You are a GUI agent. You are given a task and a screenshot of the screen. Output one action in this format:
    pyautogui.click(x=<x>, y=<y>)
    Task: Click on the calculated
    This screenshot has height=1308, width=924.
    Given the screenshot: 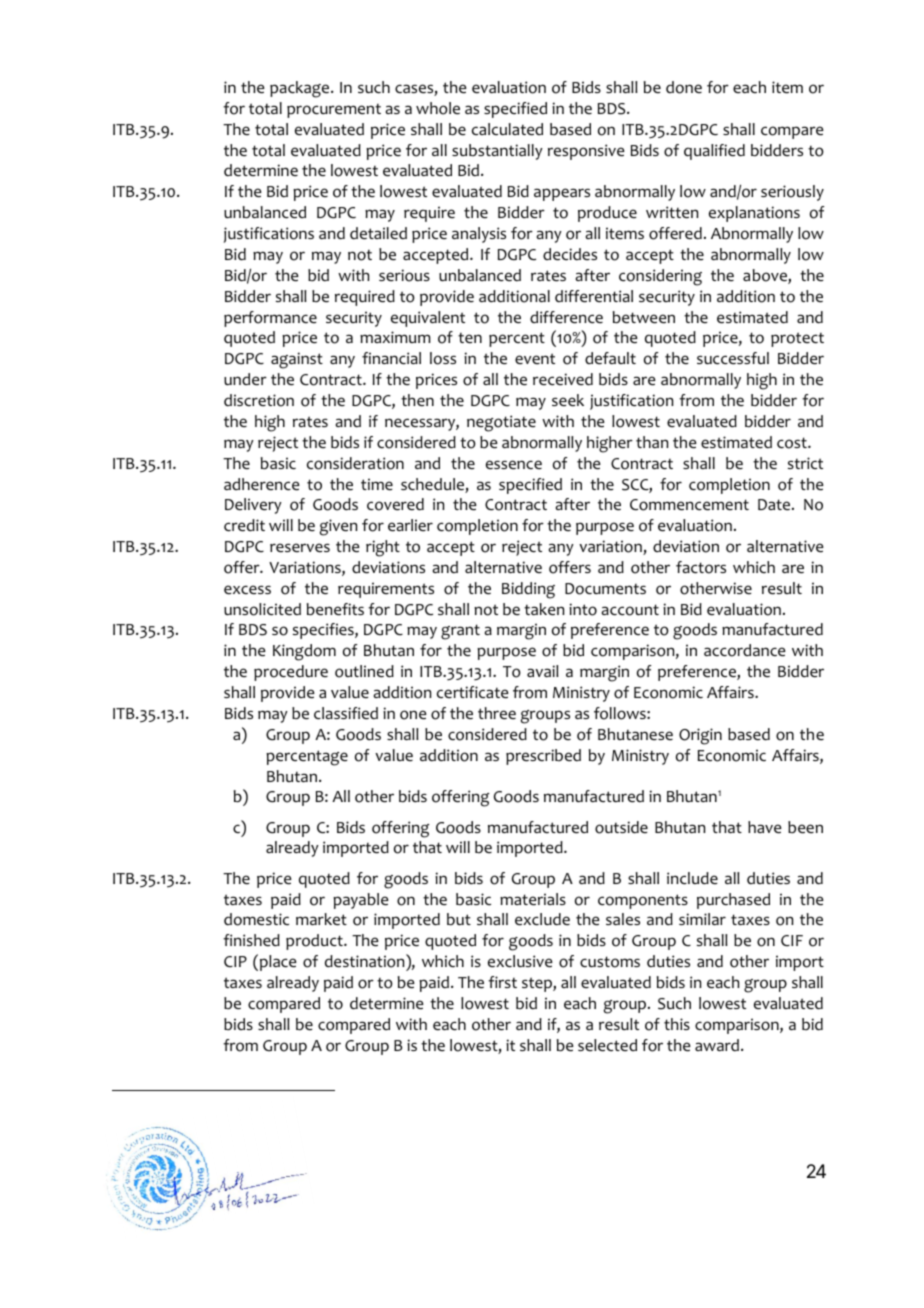 What is the action you would take?
    pyautogui.click(x=507, y=129)
